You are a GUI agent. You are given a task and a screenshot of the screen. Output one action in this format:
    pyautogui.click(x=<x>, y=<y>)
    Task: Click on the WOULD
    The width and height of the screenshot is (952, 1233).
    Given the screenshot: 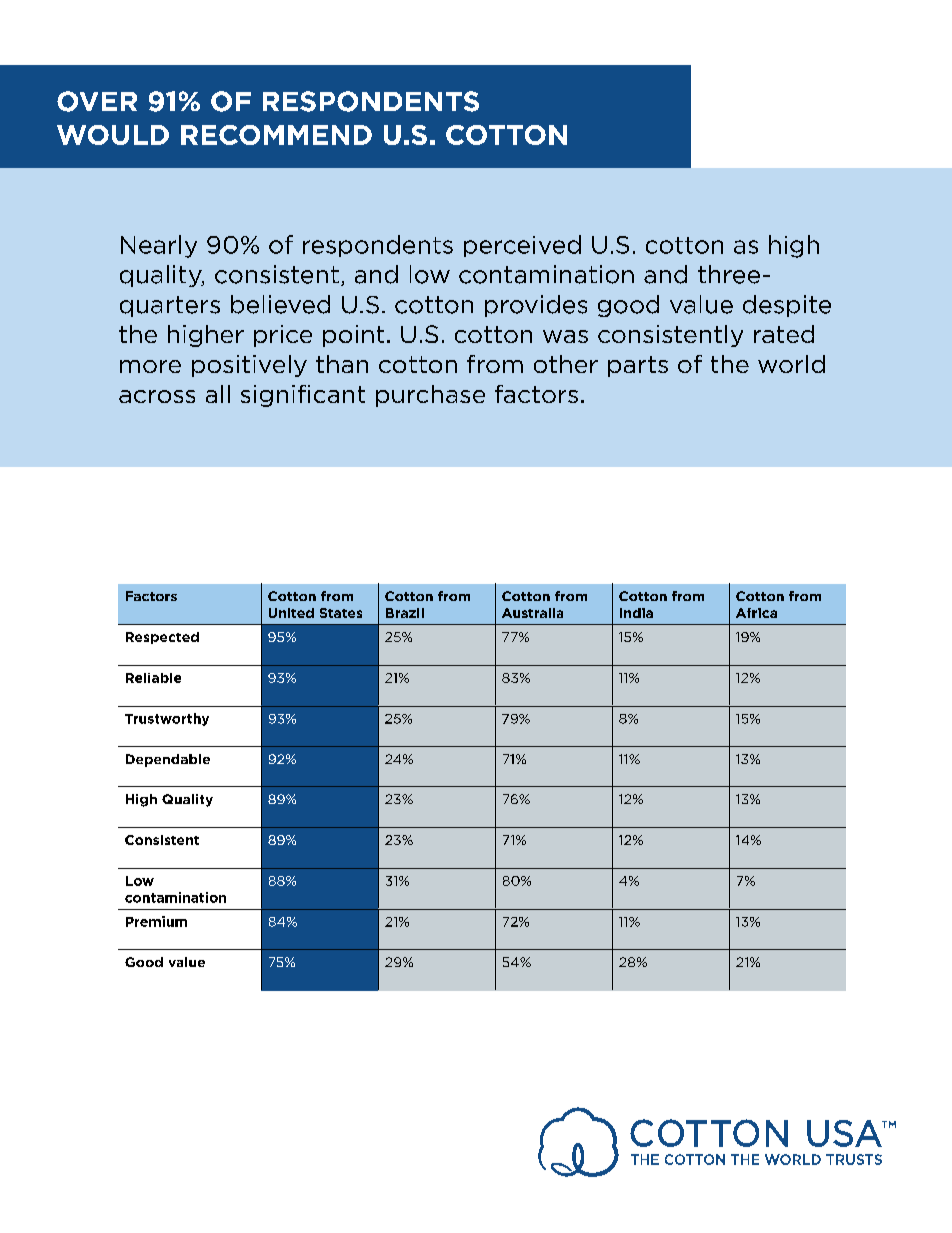 What is the action you would take?
    pyautogui.click(x=113, y=135)
